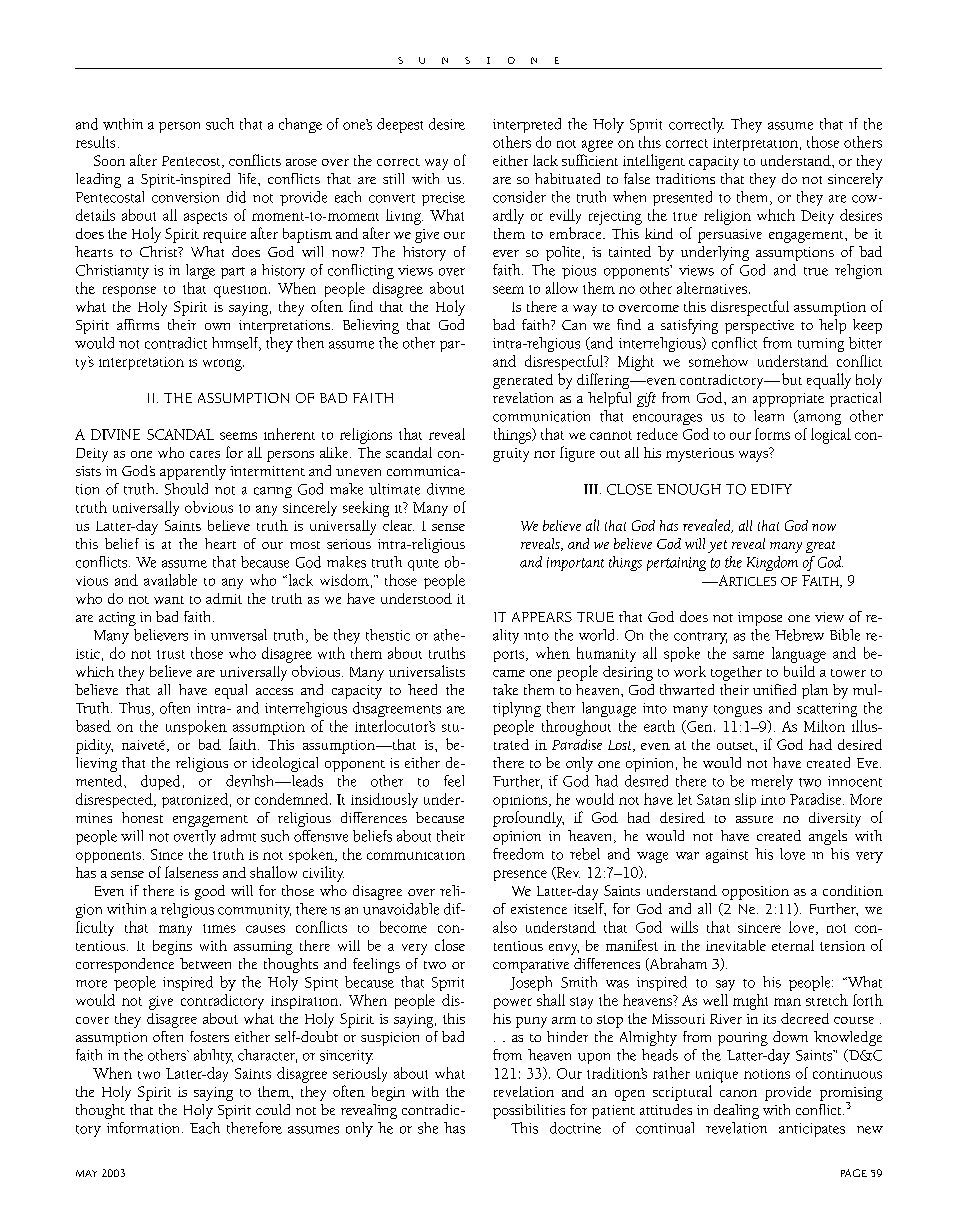 Image resolution: width=958 pixels, height=1232 pixels. What do you see at coordinates (527, 125) in the document?
I see `interpreted` at bounding box center [527, 125].
